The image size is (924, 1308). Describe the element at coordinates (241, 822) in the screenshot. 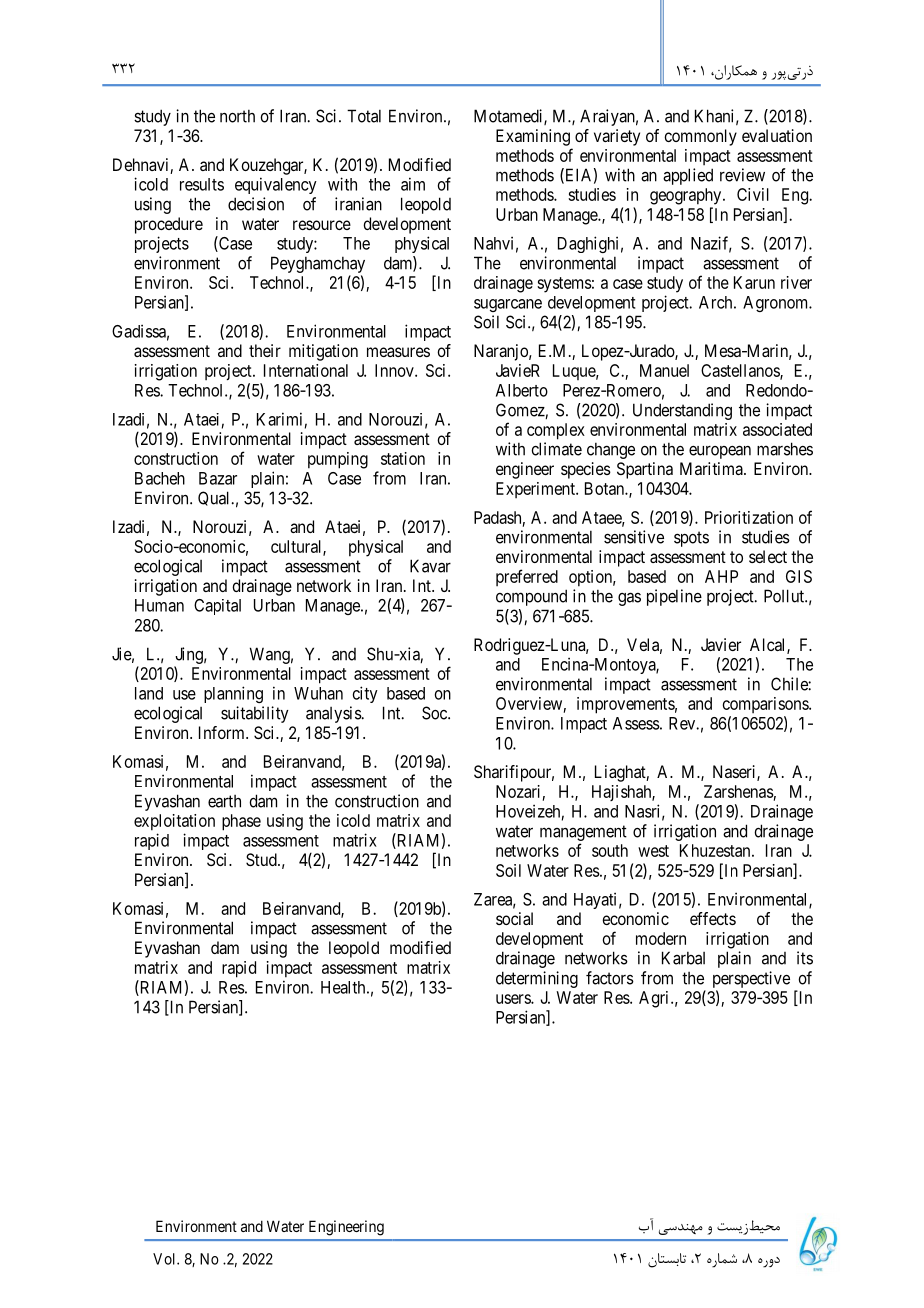

I see `phase` at that location.
